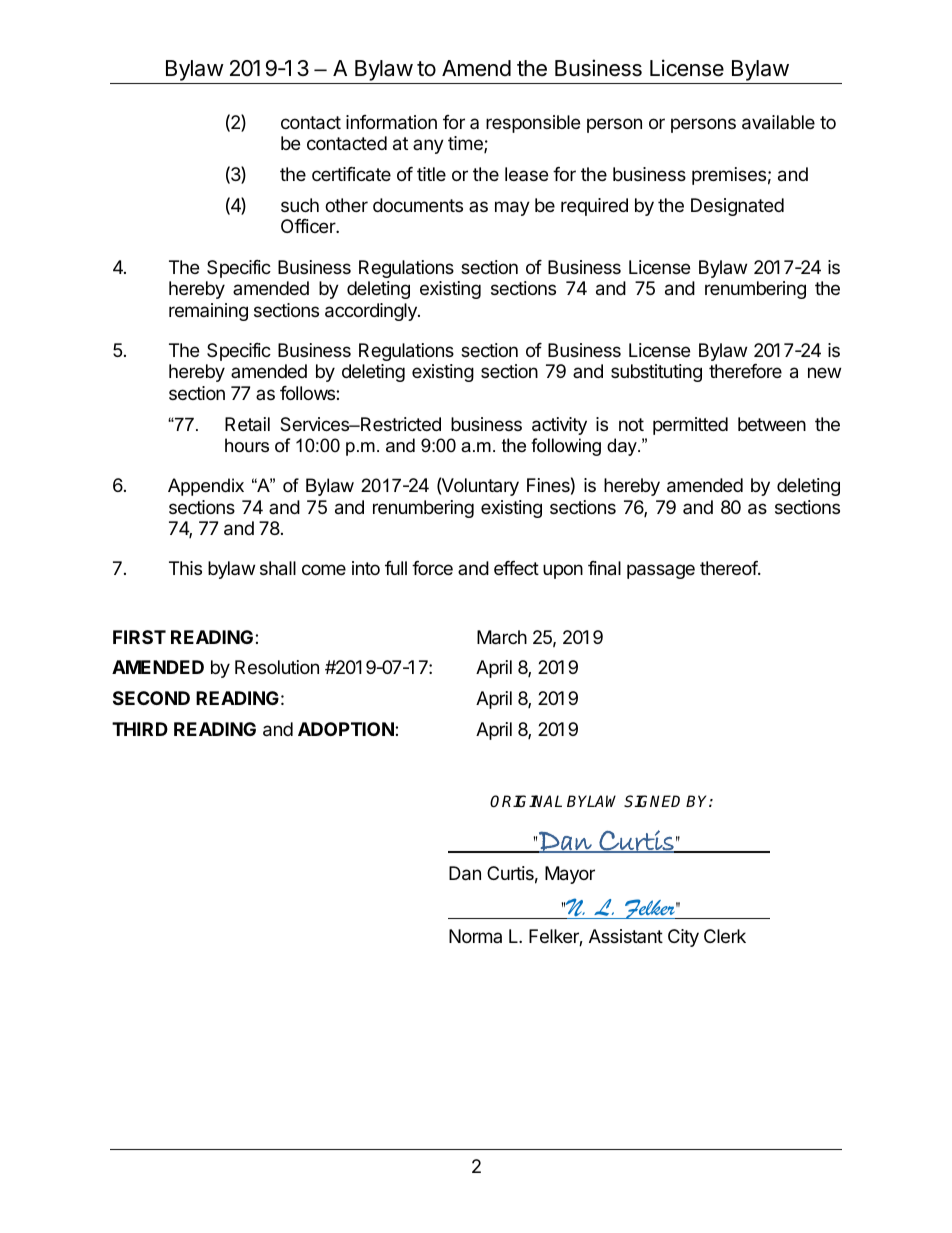  I want to click on Mayor, so click(570, 875).
